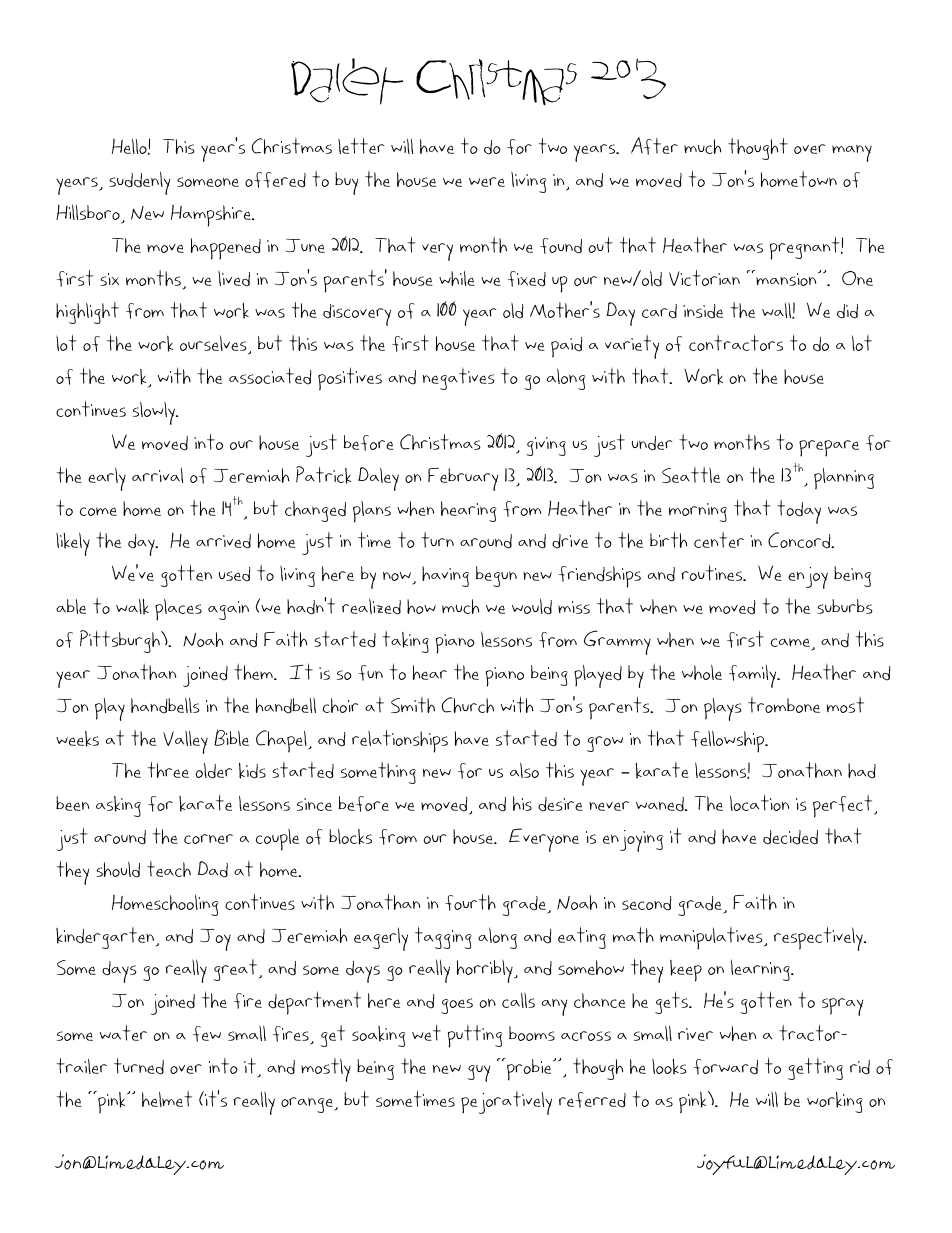 The height and width of the image is (1233, 952). What do you see at coordinates (487, 182) in the image?
I see `were` at bounding box center [487, 182].
